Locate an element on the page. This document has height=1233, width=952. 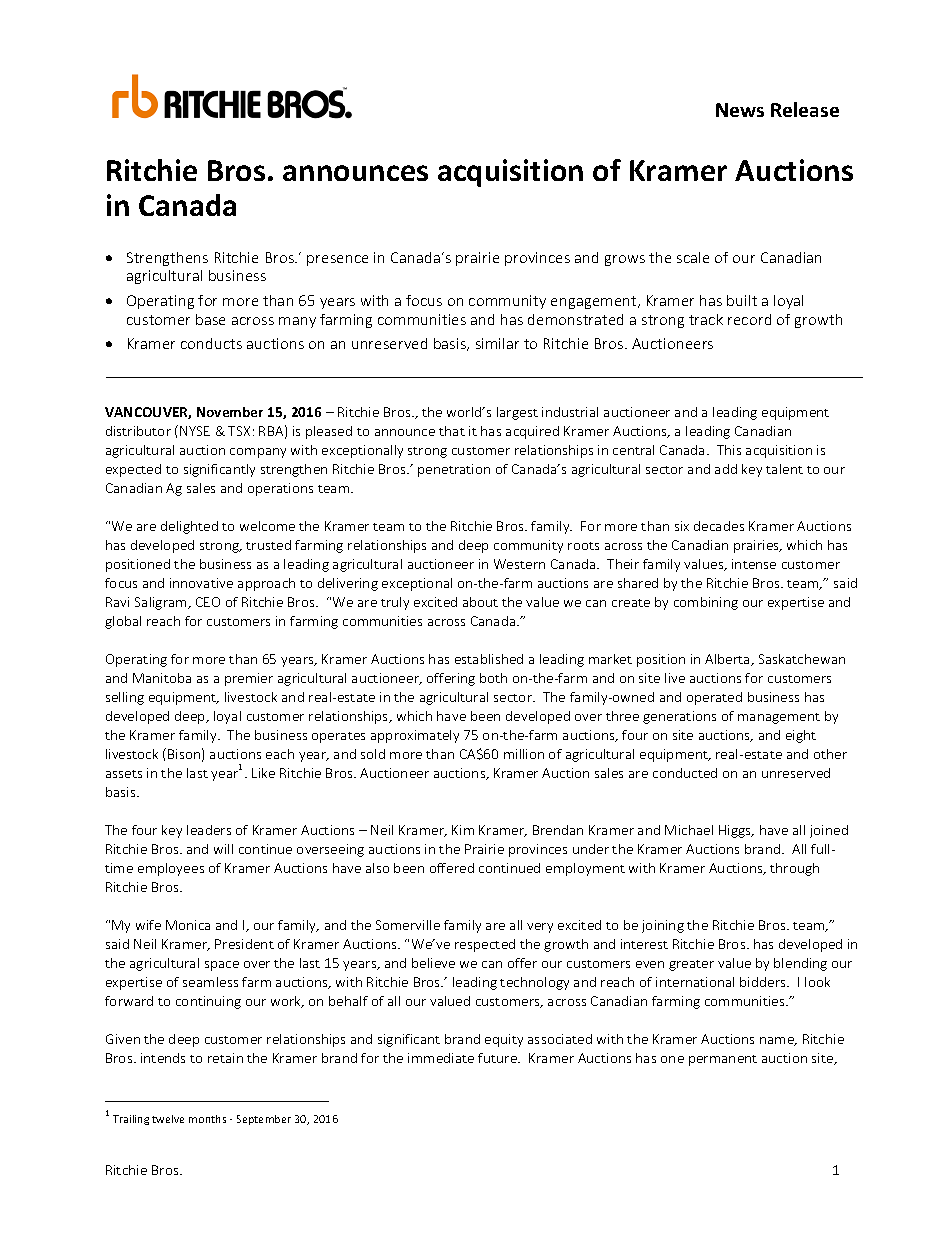
Kim is located at coordinates (463, 830).
